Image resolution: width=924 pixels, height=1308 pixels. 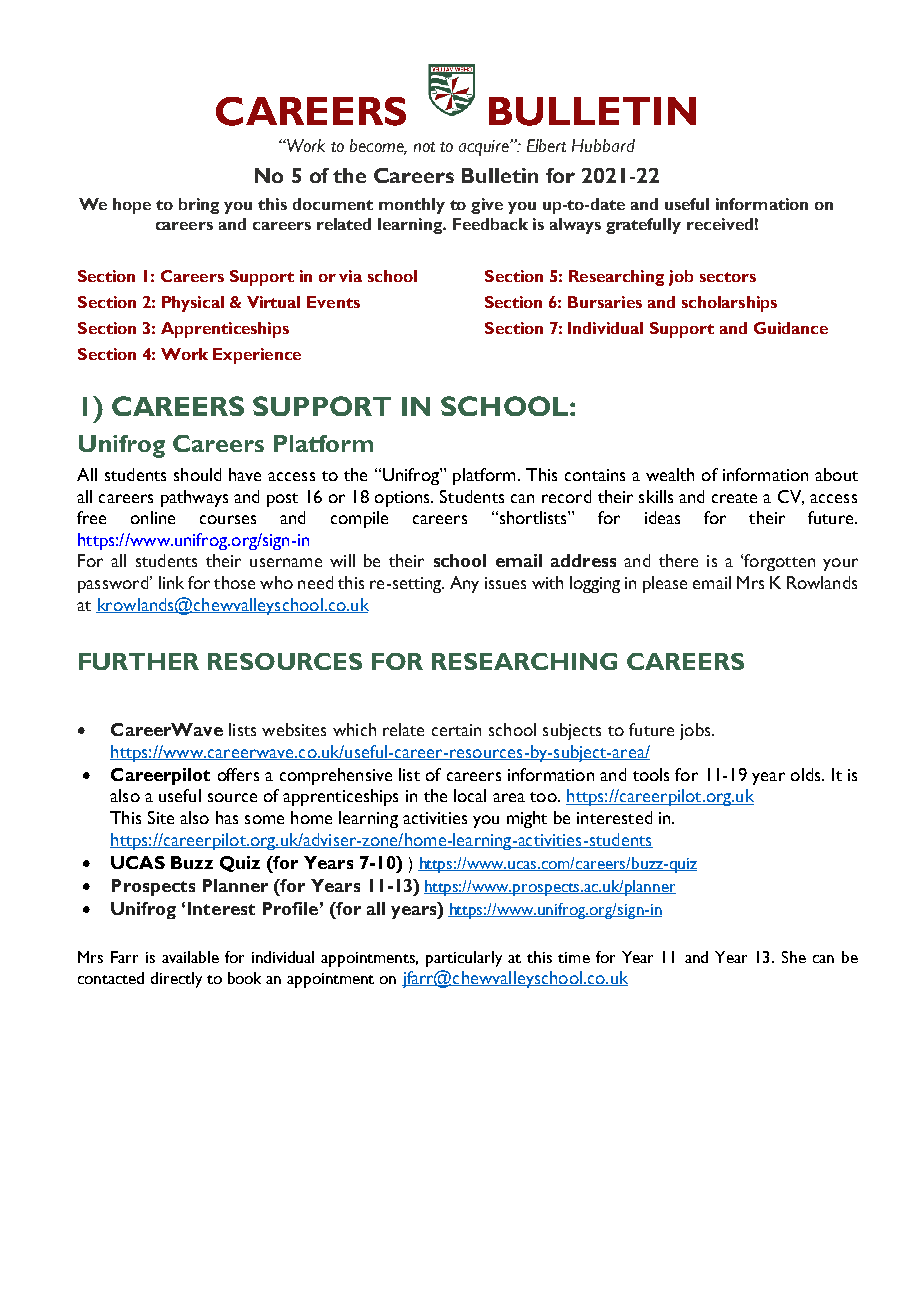 I want to click on olds, so click(x=807, y=774).
